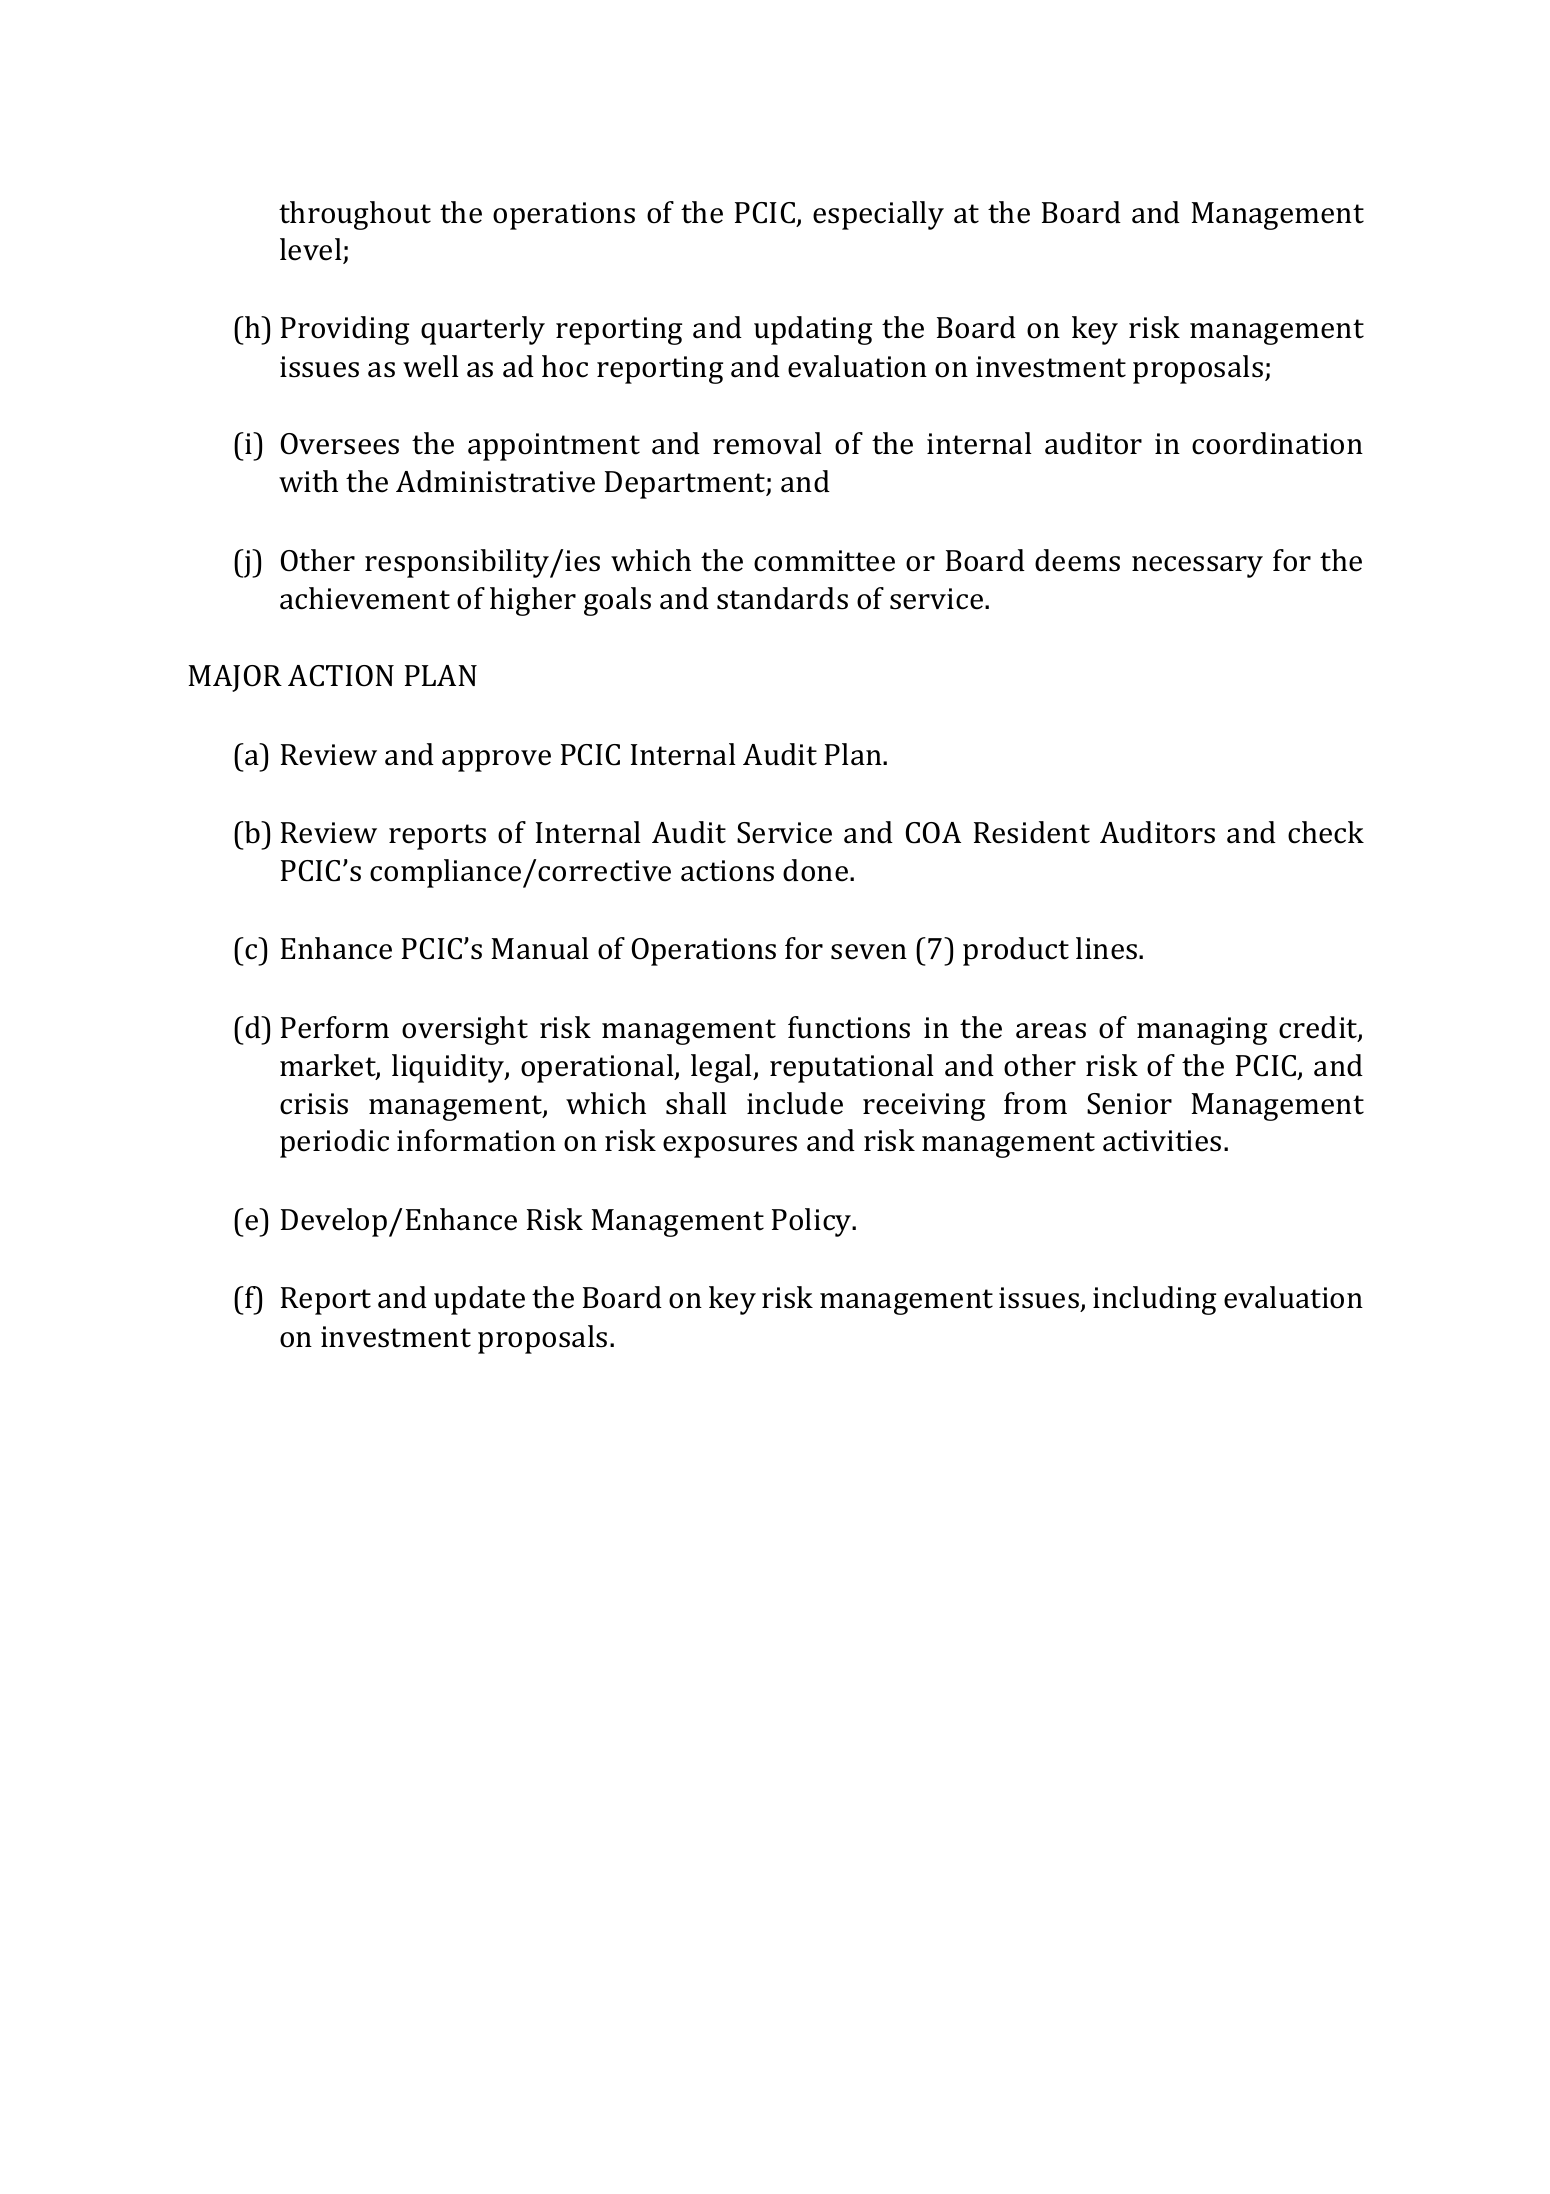 Image resolution: width=1550 pixels, height=2194 pixels. I want to click on level, so click(312, 250).
